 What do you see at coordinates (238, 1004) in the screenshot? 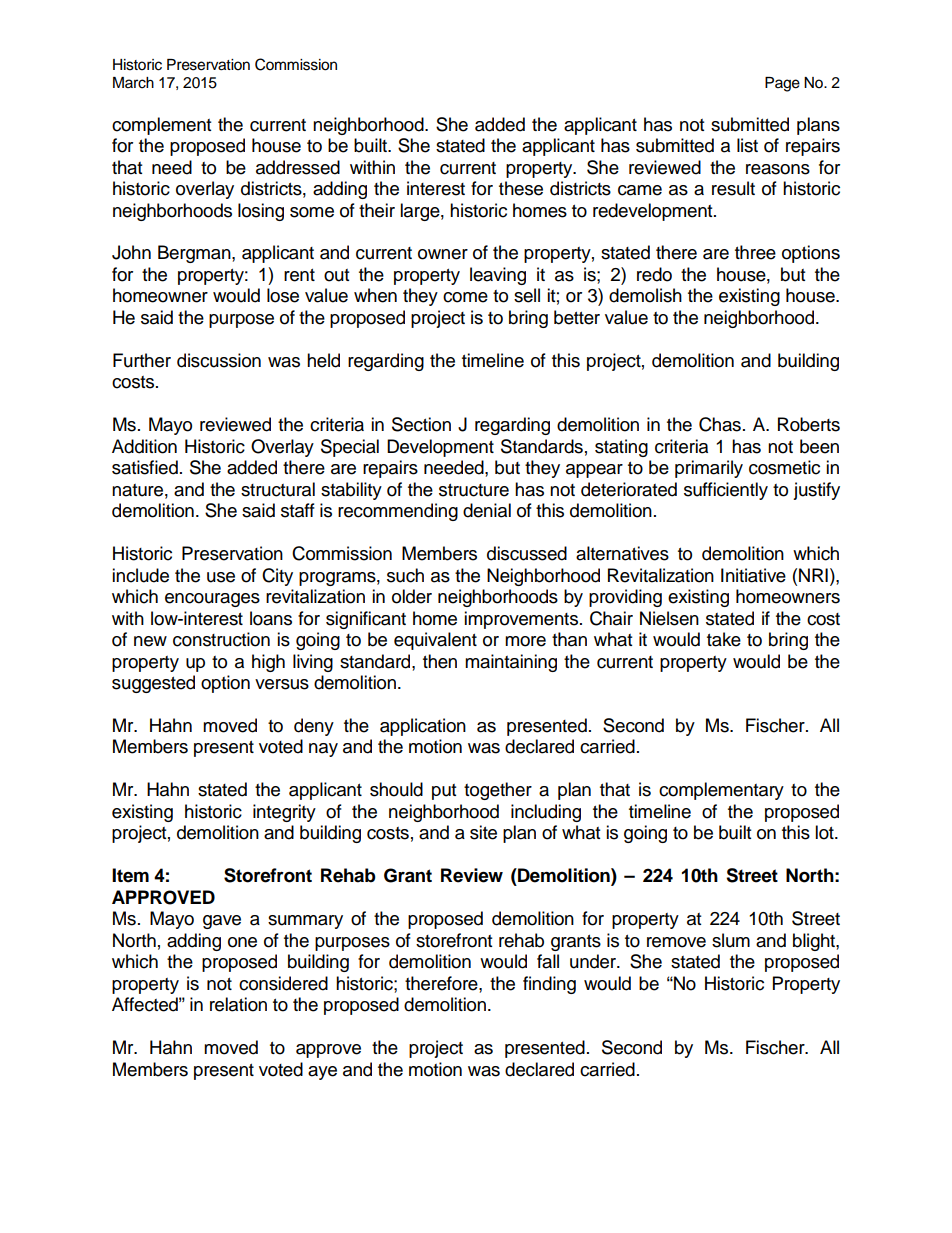
I see `relation` at bounding box center [238, 1004].
